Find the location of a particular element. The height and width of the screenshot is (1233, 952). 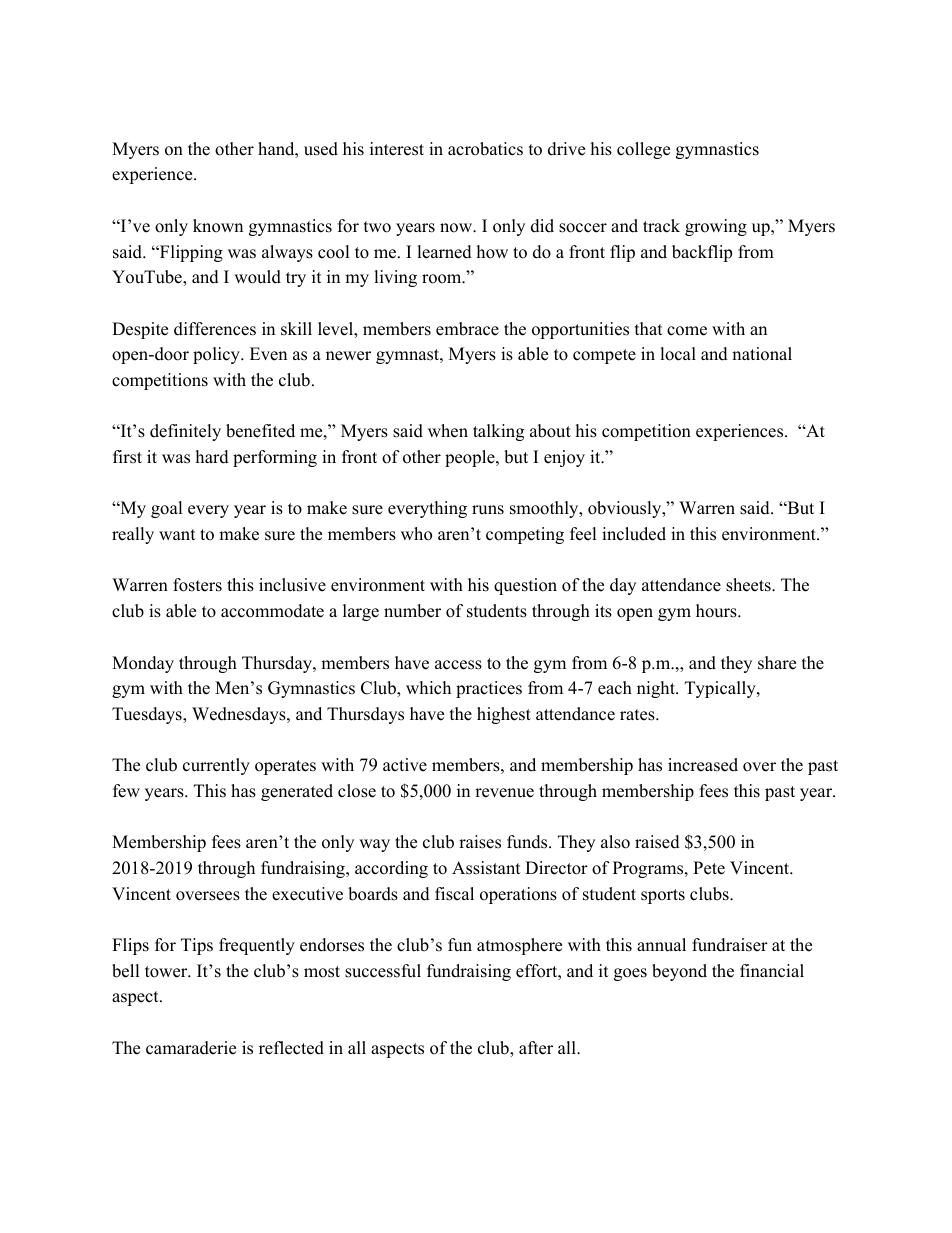

number is located at coordinates (412, 611).
